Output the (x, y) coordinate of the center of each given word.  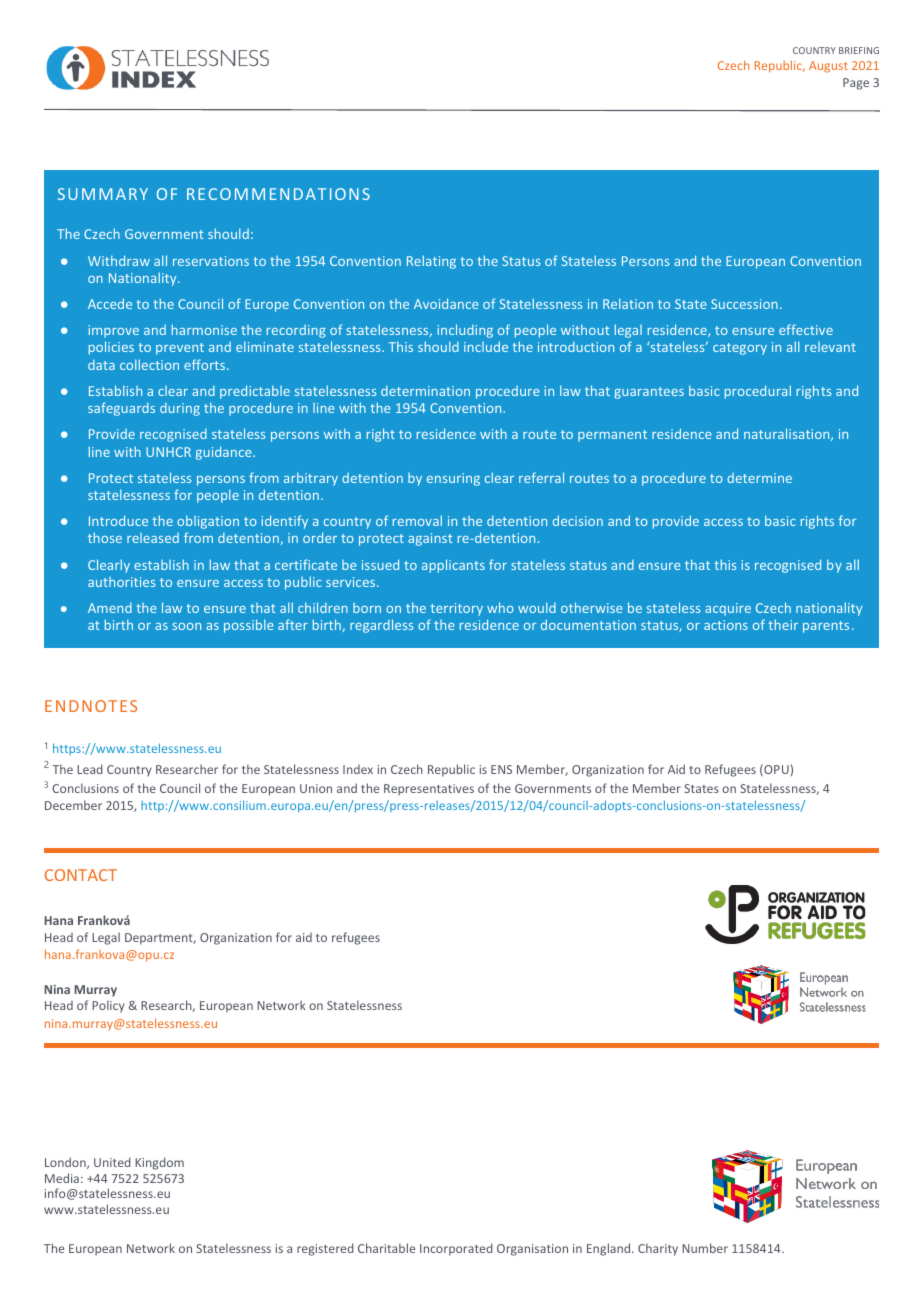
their (783, 624)
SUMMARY (103, 194)
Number (705, 1248)
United (112, 1162)
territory (456, 609)
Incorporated (456, 1249)
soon (186, 626)
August (828, 67)
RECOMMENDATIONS (278, 194)
